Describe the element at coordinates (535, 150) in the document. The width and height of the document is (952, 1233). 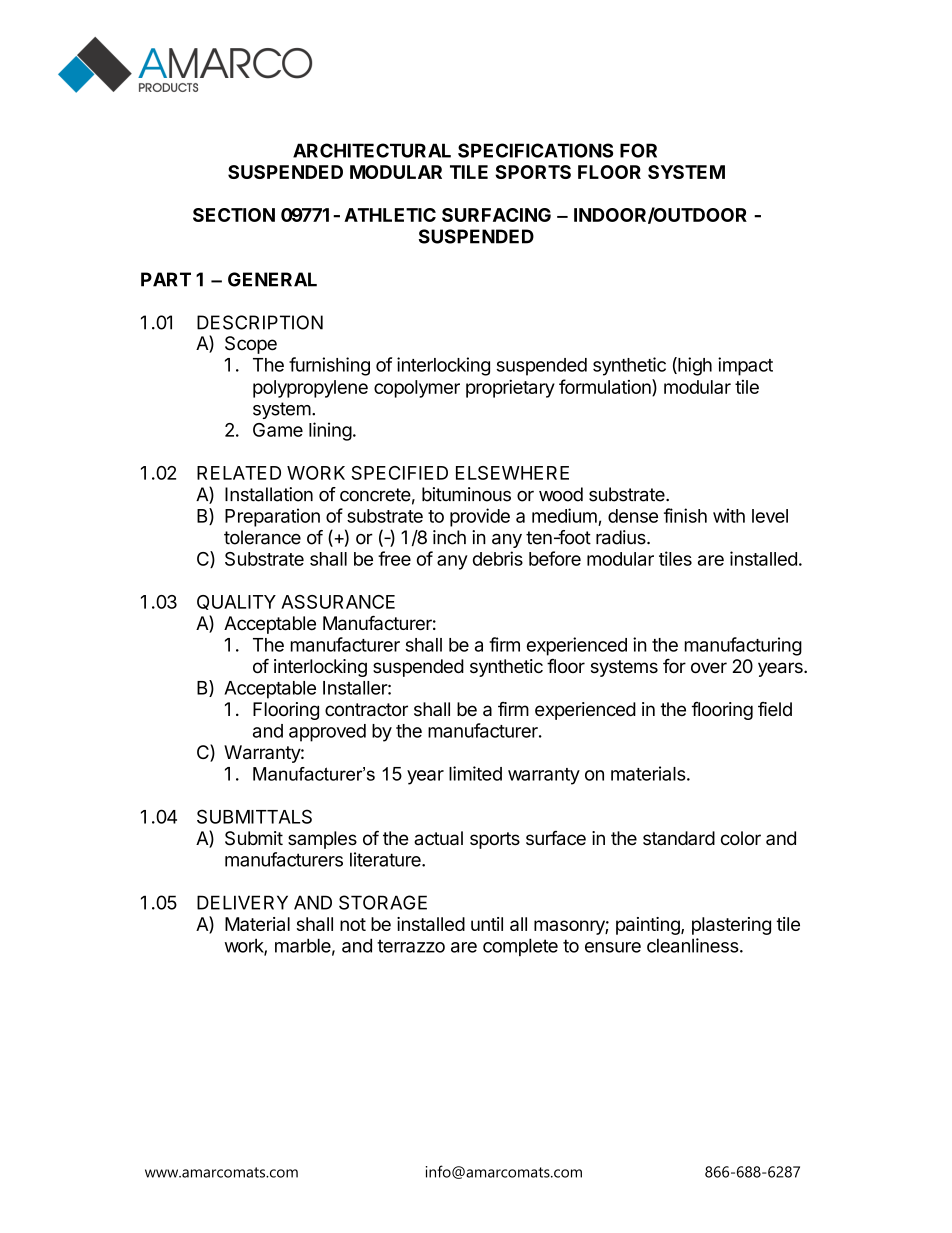
I see `SPECIFICATIONS` at that location.
